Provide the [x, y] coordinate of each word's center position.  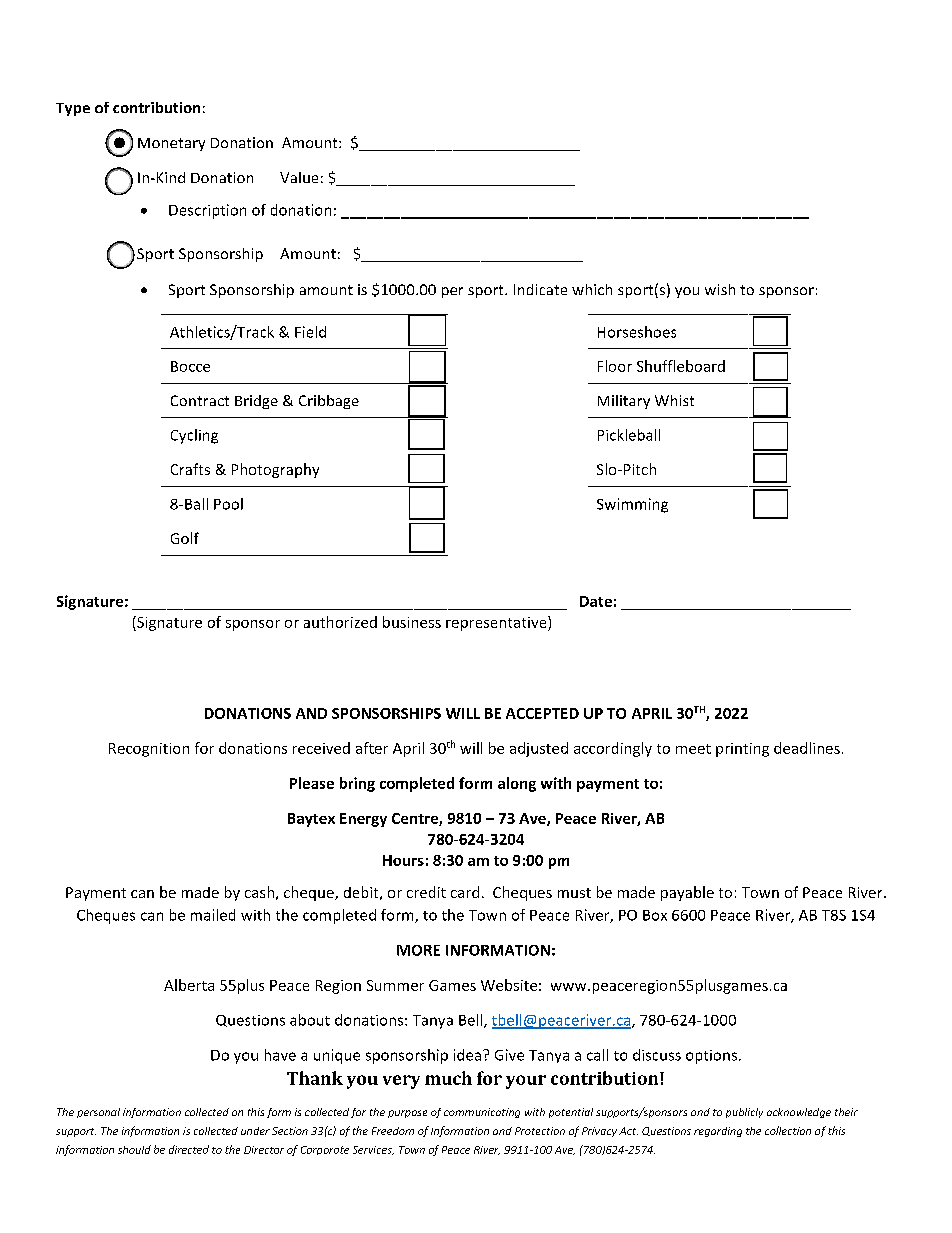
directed [189, 1149]
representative [497, 623]
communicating [482, 1113]
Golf [185, 538]
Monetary [171, 144]
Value [299, 177]
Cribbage [329, 402]
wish [720, 289]
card [465, 892]
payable [687, 893]
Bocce [190, 366]
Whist [674, 400]
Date [596, 601]
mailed [213, 915]
